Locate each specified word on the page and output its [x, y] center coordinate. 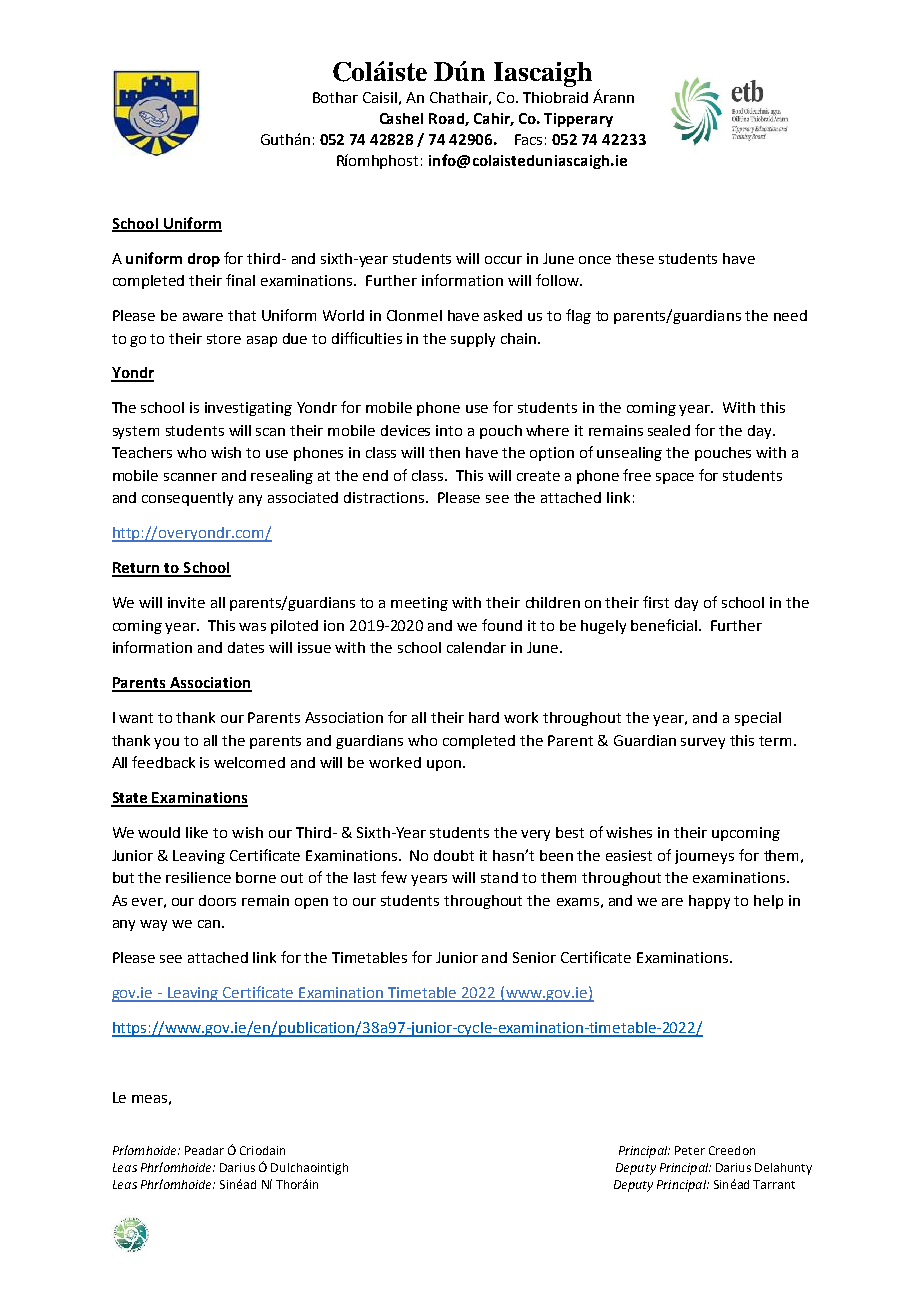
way [153, 925]
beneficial [665, 625]
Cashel [401, 118]
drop [204, 260]
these [635, 258]
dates [246, 647]
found [502, 625]
